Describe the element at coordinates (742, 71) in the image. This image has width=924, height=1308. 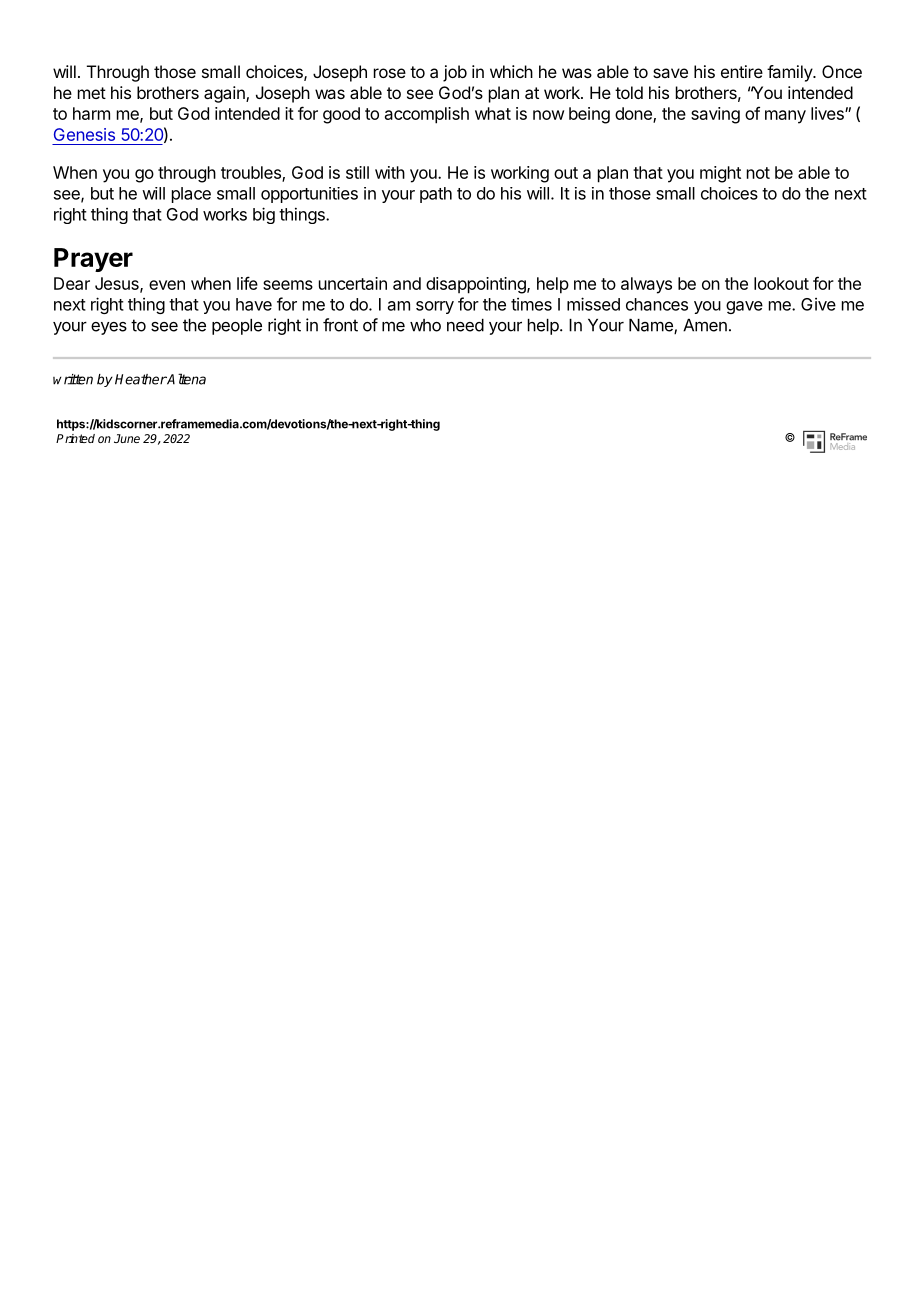
I see `entire` at that location.
